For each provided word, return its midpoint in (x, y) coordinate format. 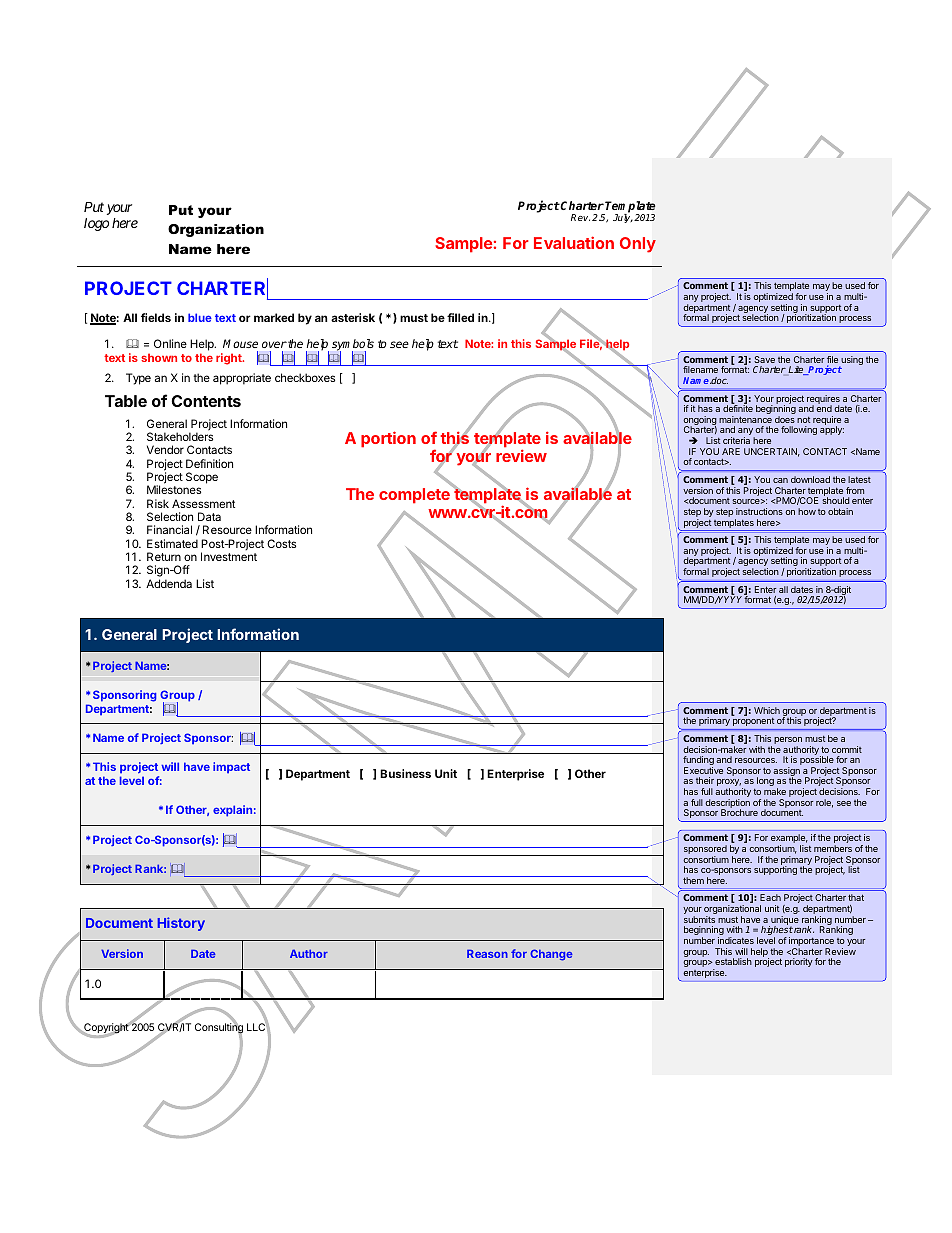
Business (405, 773)
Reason (487, 953)
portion (388, 439)
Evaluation (574, 242)
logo (96, 224)
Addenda (169, 583)
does (785, 419)
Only (638, 245)
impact (231, 768)
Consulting (219, 1028)
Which (767, 710)
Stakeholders (180, 436)
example (789, 840)
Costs (281, 543)
